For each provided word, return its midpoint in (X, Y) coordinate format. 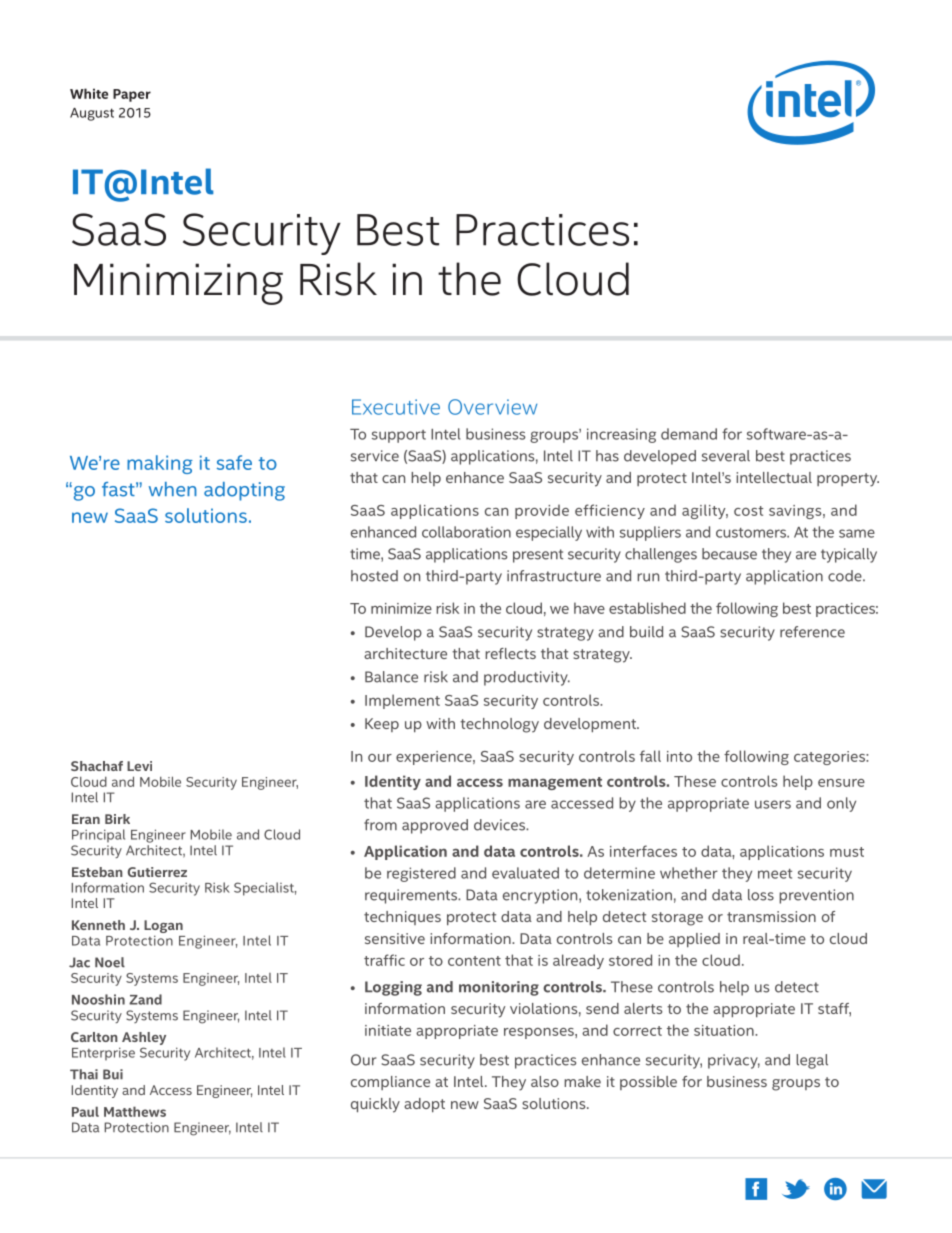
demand (689, 434)
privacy (734, 1061)
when (173, 489)
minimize (401, 608)
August (92, 114)
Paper (132, 95)
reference (812, 632)
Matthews (135, 1111)
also (545, 1081)
